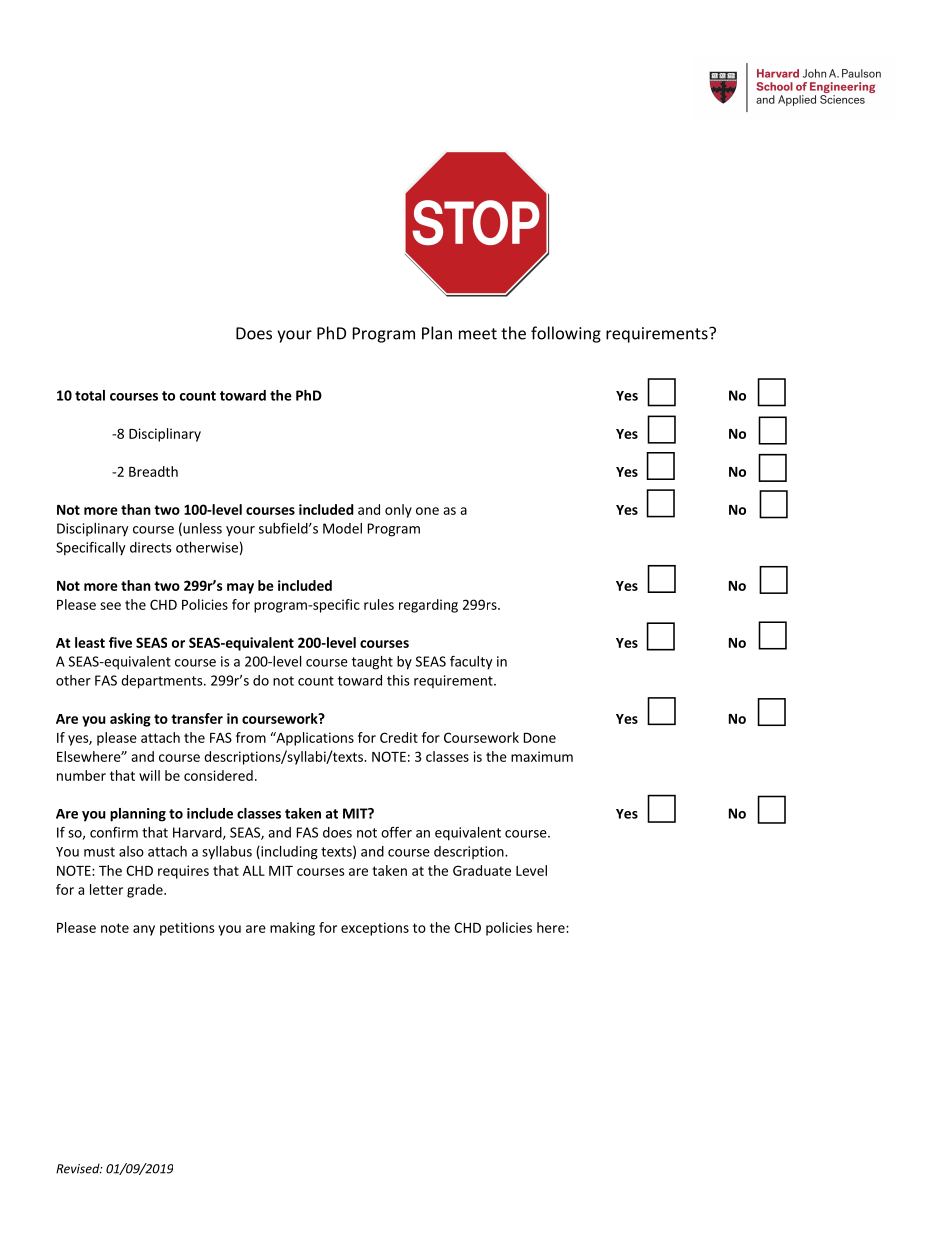 The width and height of the screenshot is (952, 1233). Describe the element at coordinates (144, 930) in the screenshot. I see `any` at that location.
